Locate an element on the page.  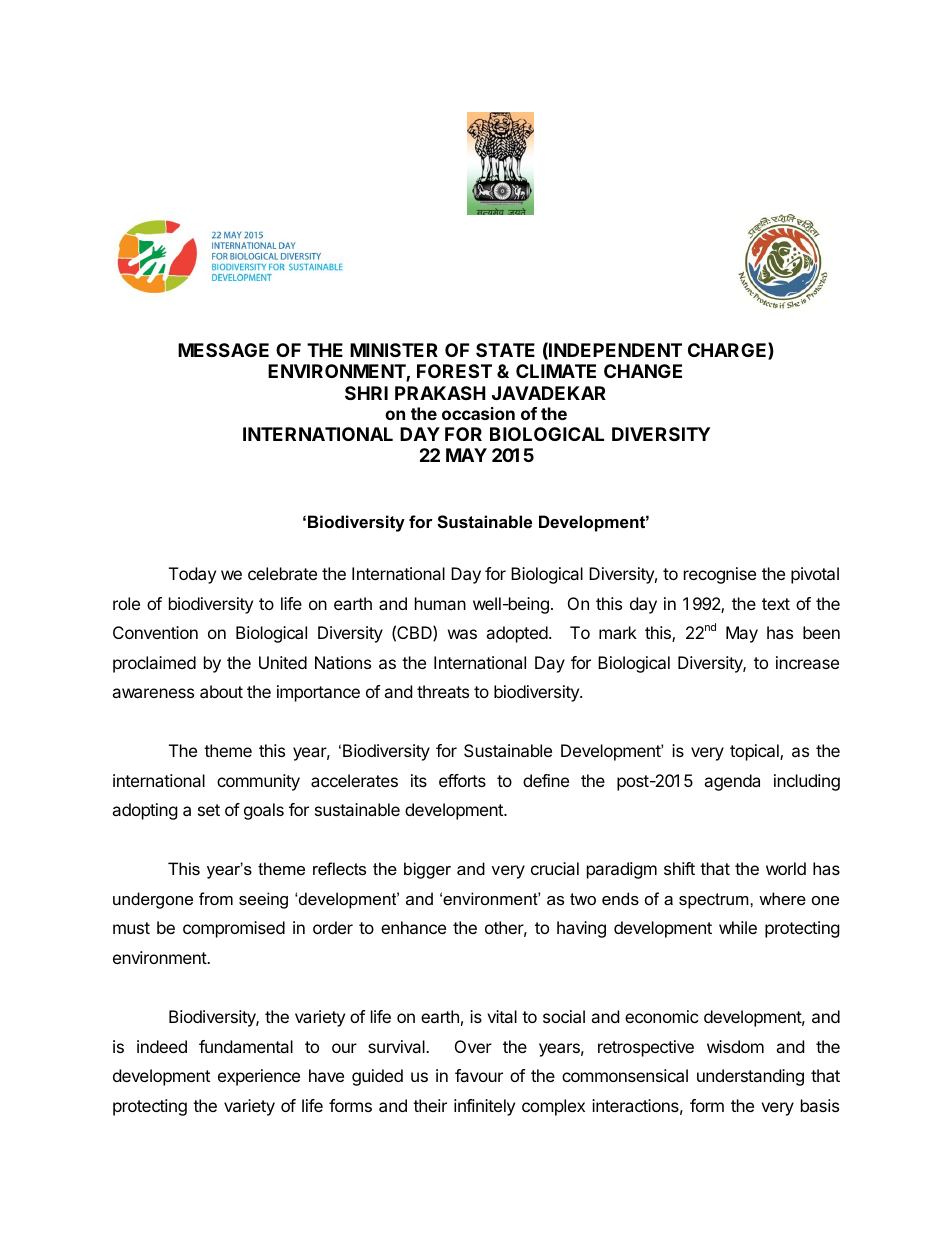
spectrum is located at coordinates (715, 901).
